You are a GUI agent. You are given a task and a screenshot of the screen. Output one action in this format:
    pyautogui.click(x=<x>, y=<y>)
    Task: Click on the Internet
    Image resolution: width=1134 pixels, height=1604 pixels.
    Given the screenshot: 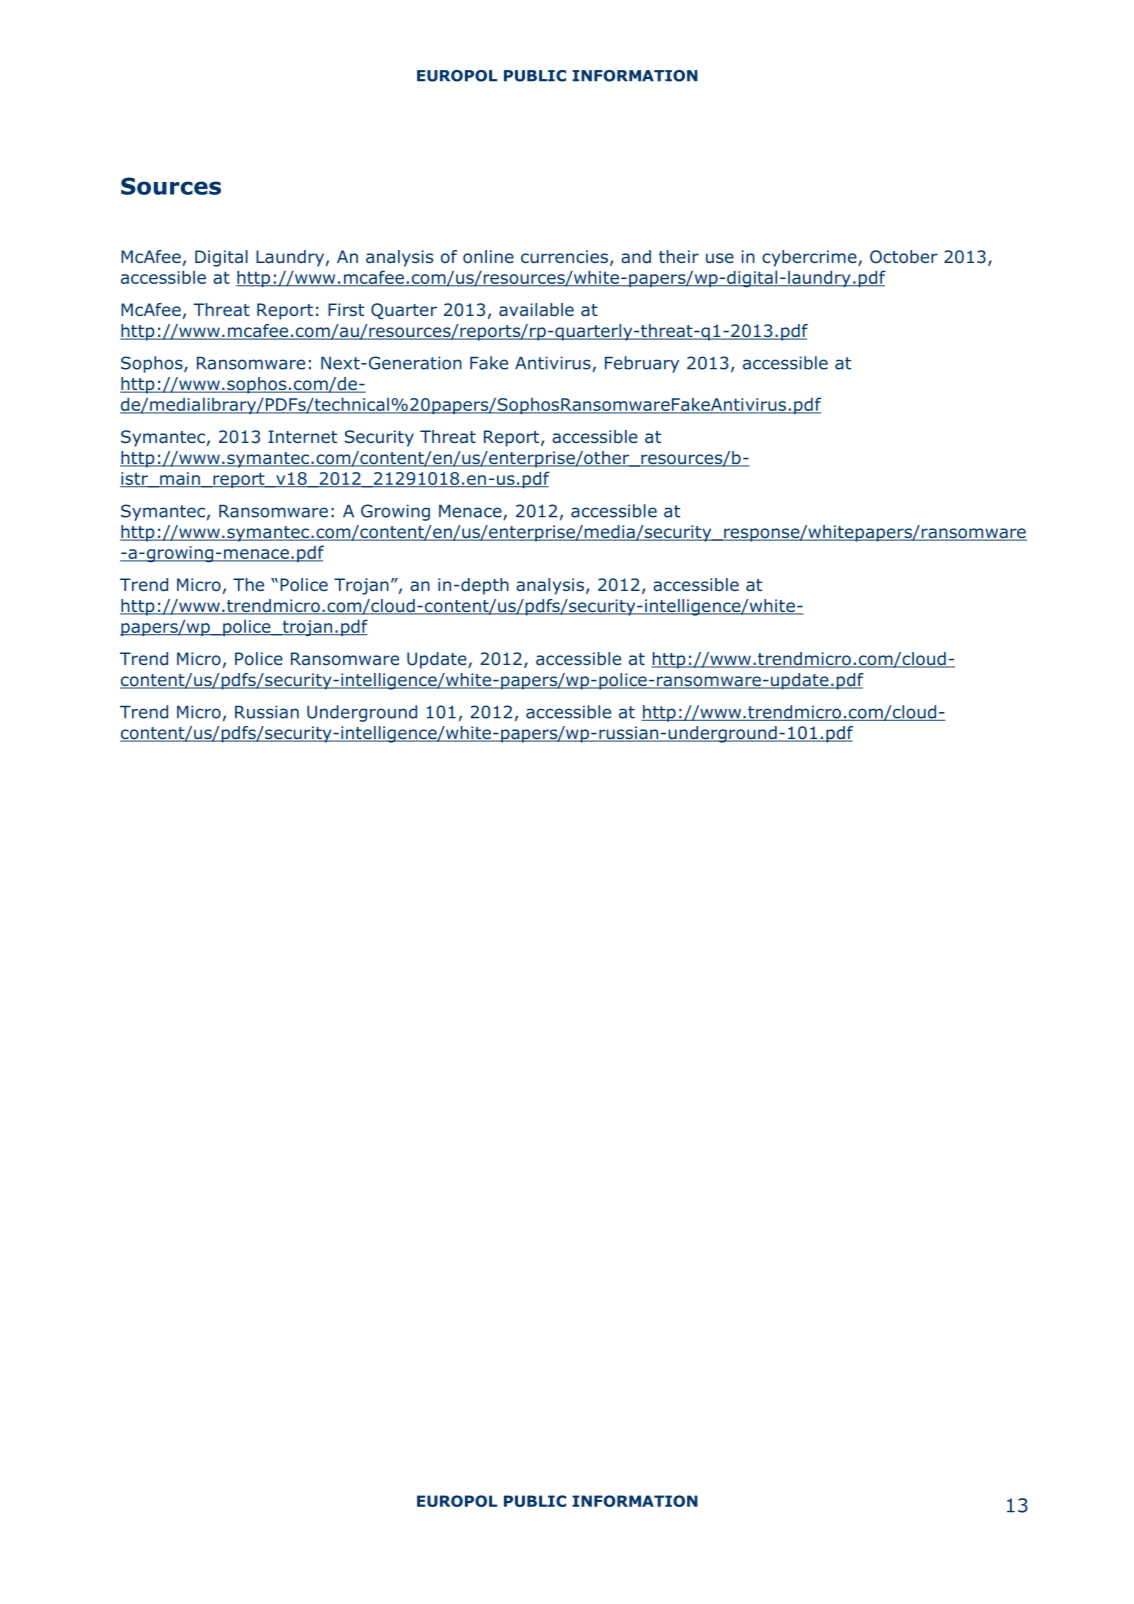 What is the action you would take?
    pyautogui.click(x=302, y=436)
